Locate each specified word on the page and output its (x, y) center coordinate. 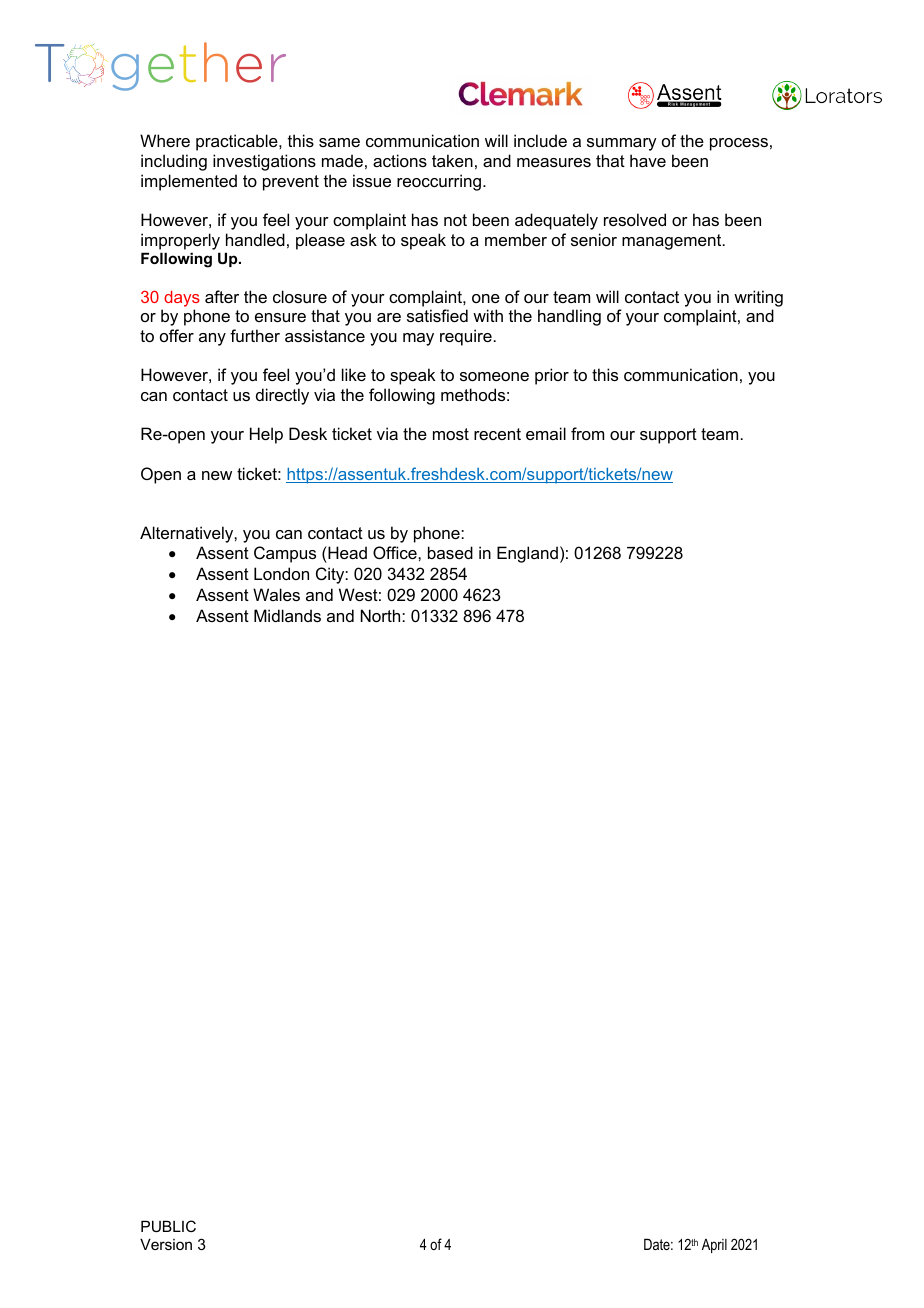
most (451, 434)
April (714, 1246)
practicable (238, 142)
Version (166, 1244)
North (382, 615)
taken (452, 160)
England (527, 554)
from (587, 433)
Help (266, 435)
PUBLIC (168, 1226)
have (648, 160)
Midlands (287, 615)
